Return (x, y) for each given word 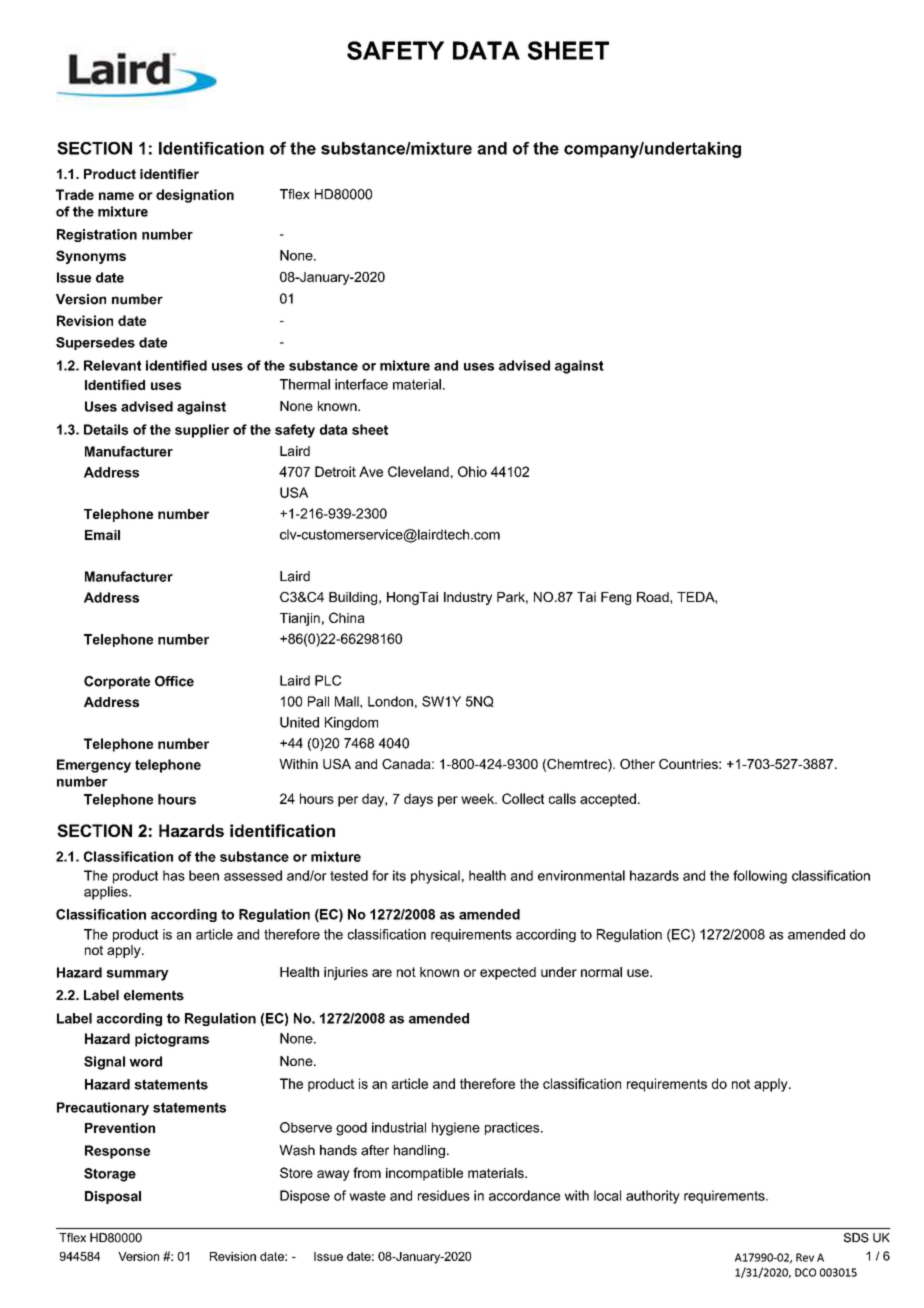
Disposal (113, 1197)
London (390, 701)
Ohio (472, 471)
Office (174, 681)
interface (361, 384)
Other (637, 764)
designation (195, 196)
